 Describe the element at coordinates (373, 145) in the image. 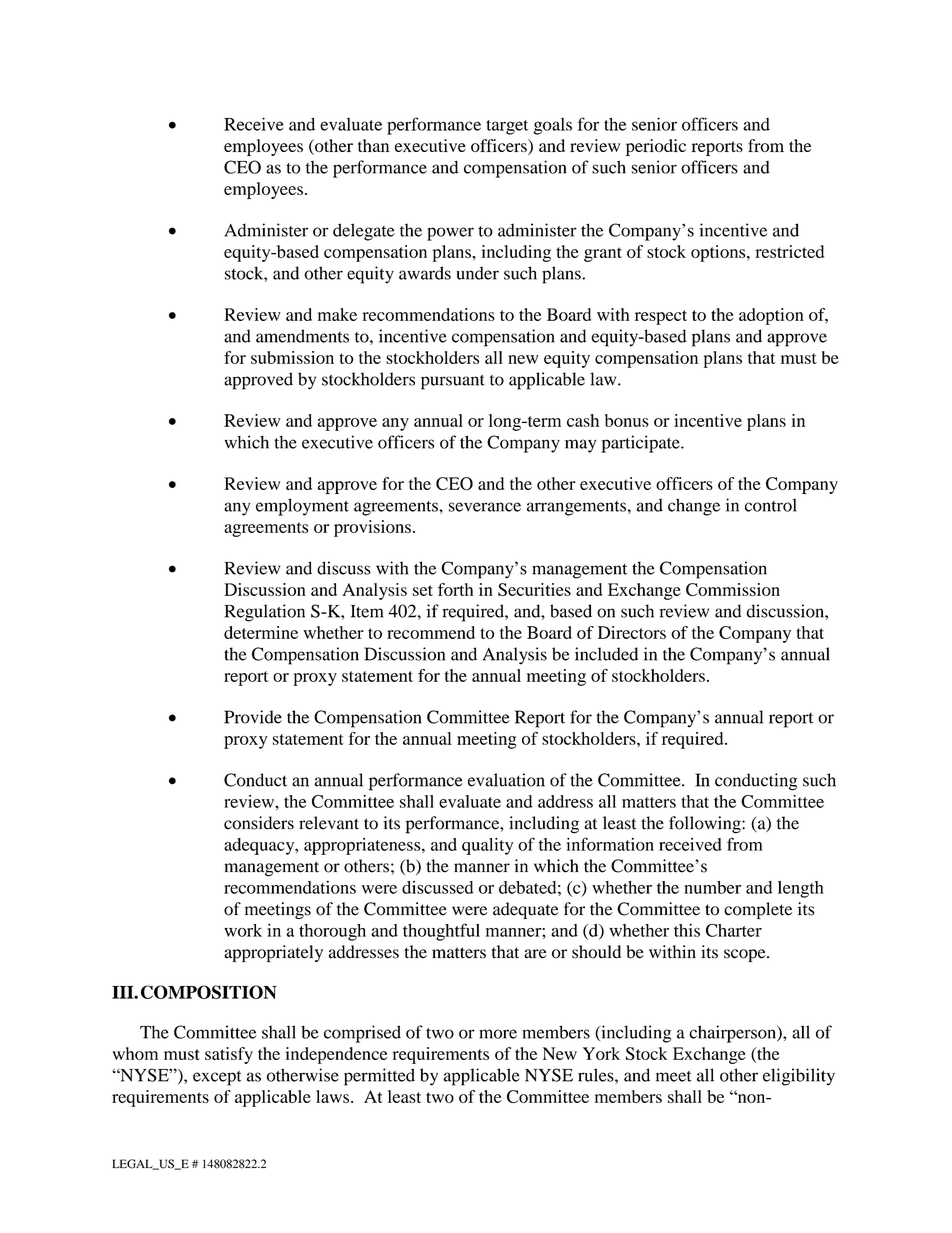

I see `than` at that location.
